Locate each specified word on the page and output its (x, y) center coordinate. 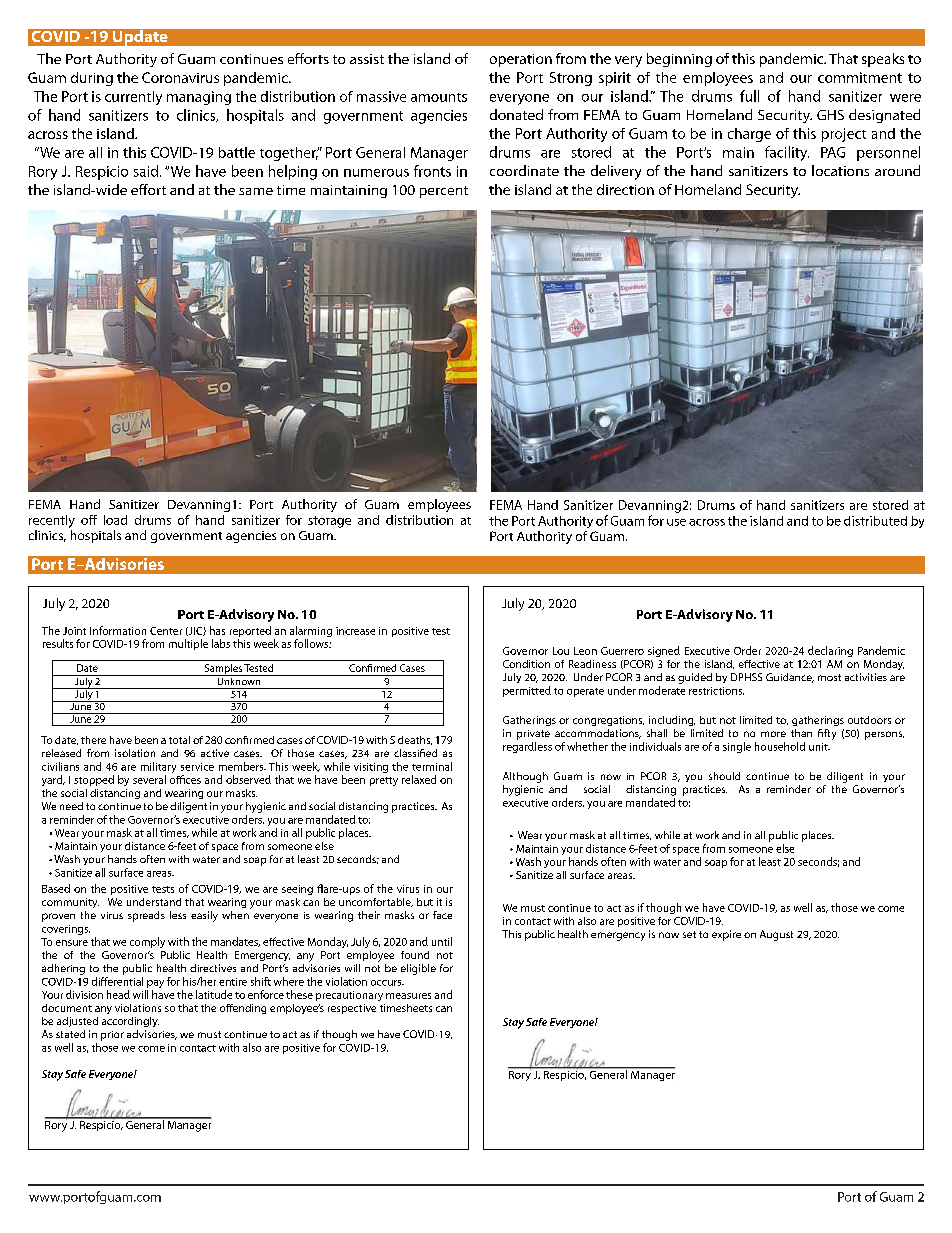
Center (166, 631)
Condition (526, 664)
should (724, 776)
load (115, 520)
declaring (830, 651)
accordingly (130, 1022)
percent (444, 192)
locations (840, 170)
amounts (439, 97)
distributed (875, 521)
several (149, 779)
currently (133, 98)
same (256, 191)
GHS (830, 115)
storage (329, 522)
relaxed (419, 779)
